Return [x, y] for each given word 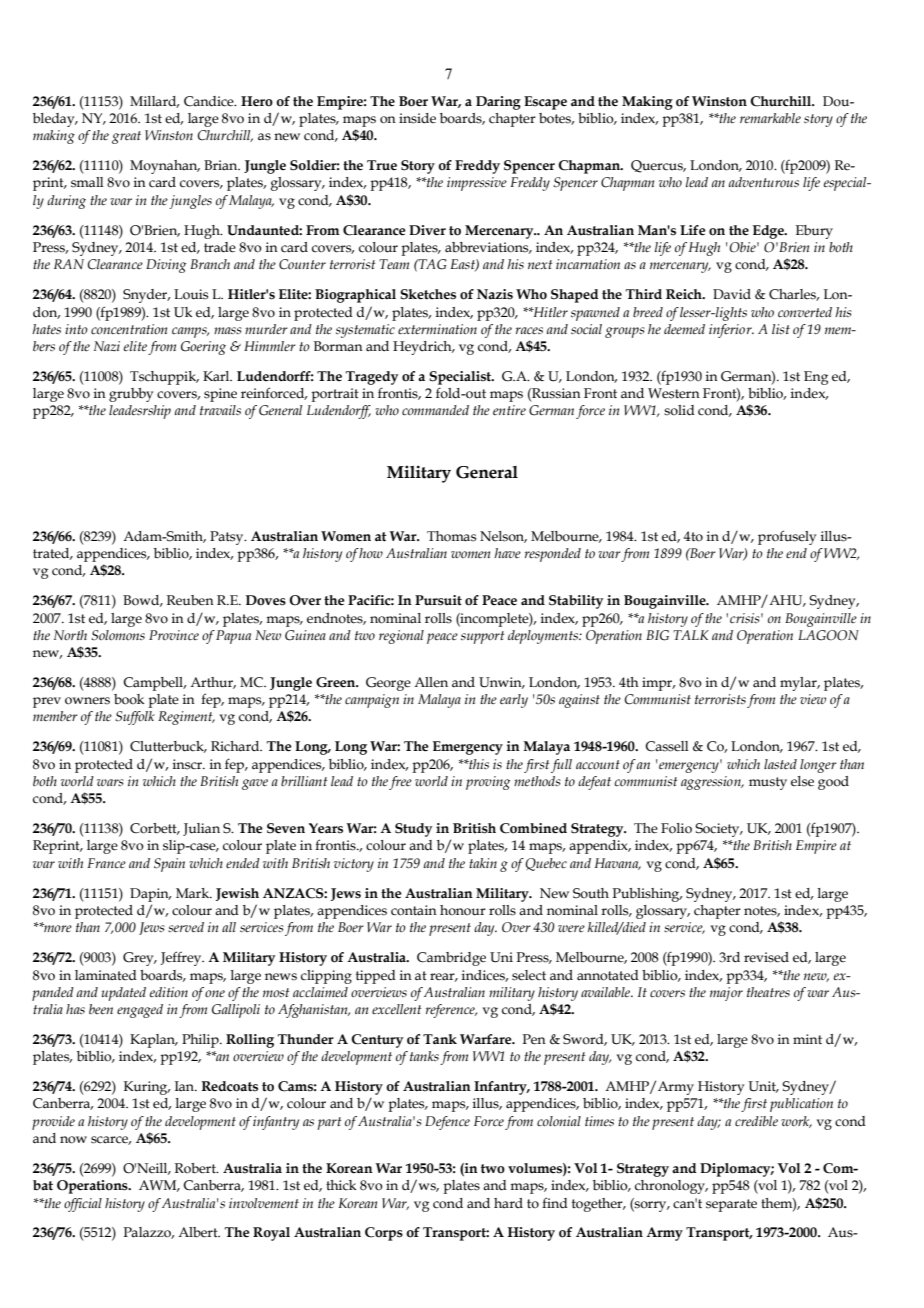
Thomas [451, 536]
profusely [787, 537]
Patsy [228, 538]
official [83, 1205]
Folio [676, 828]
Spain [169, 865]
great [126, 137]
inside [417, 118]
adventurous [764, 182]
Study [413, 830]
